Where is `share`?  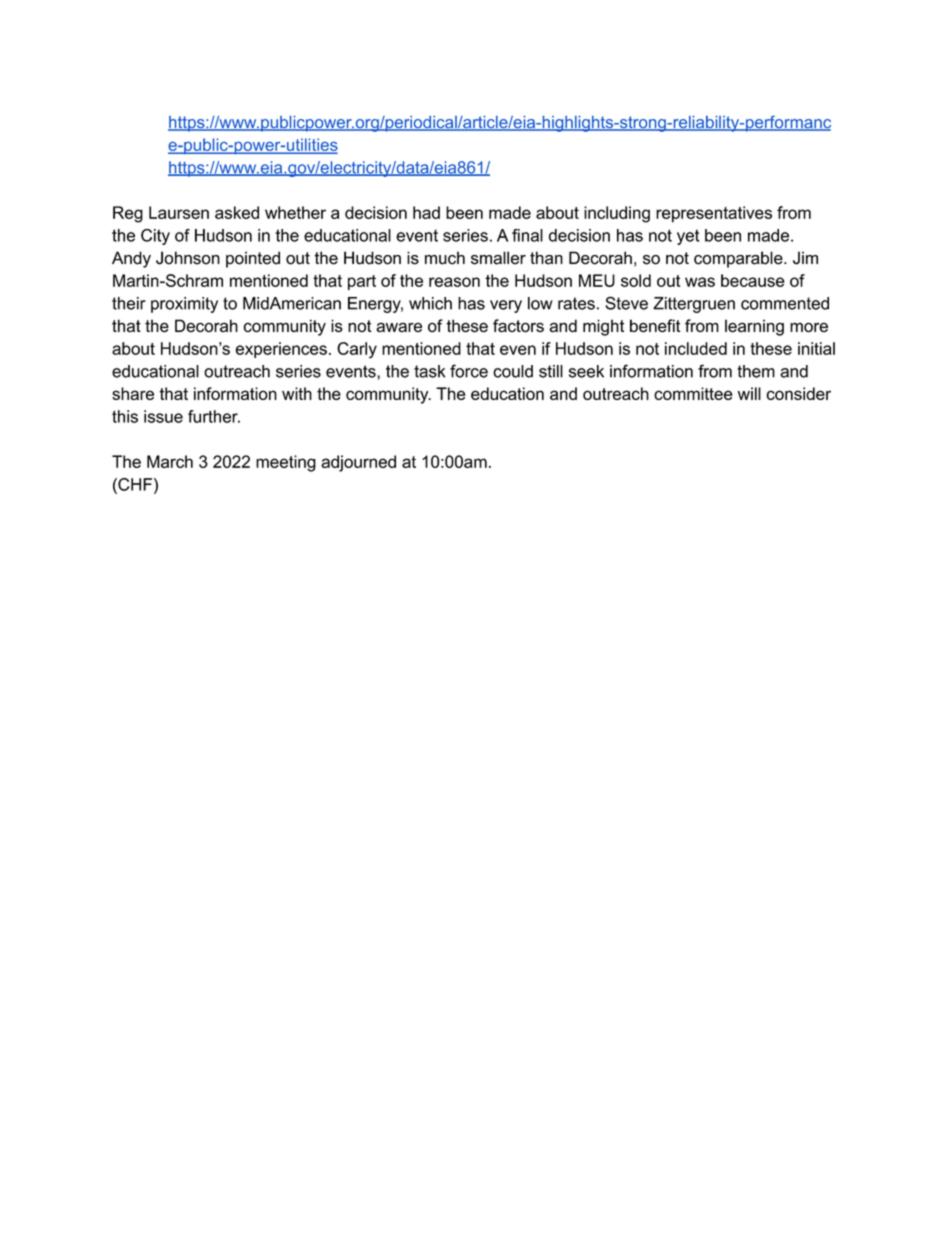
share is located at coordinates (133, 393).
